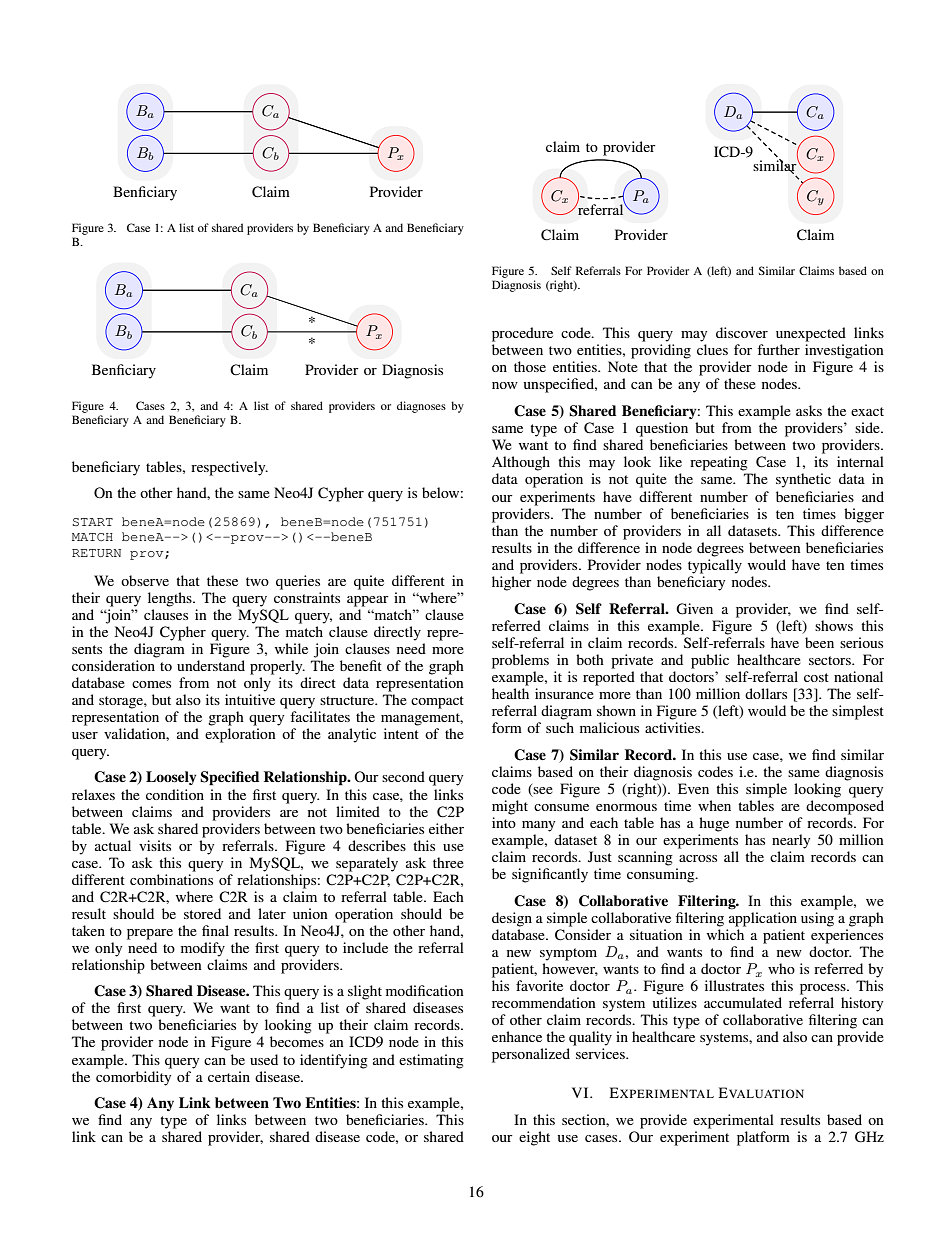 Image resolution: width=952 pixels, height=1233 pixels. I want to click on eight, so click(534, 1138).
